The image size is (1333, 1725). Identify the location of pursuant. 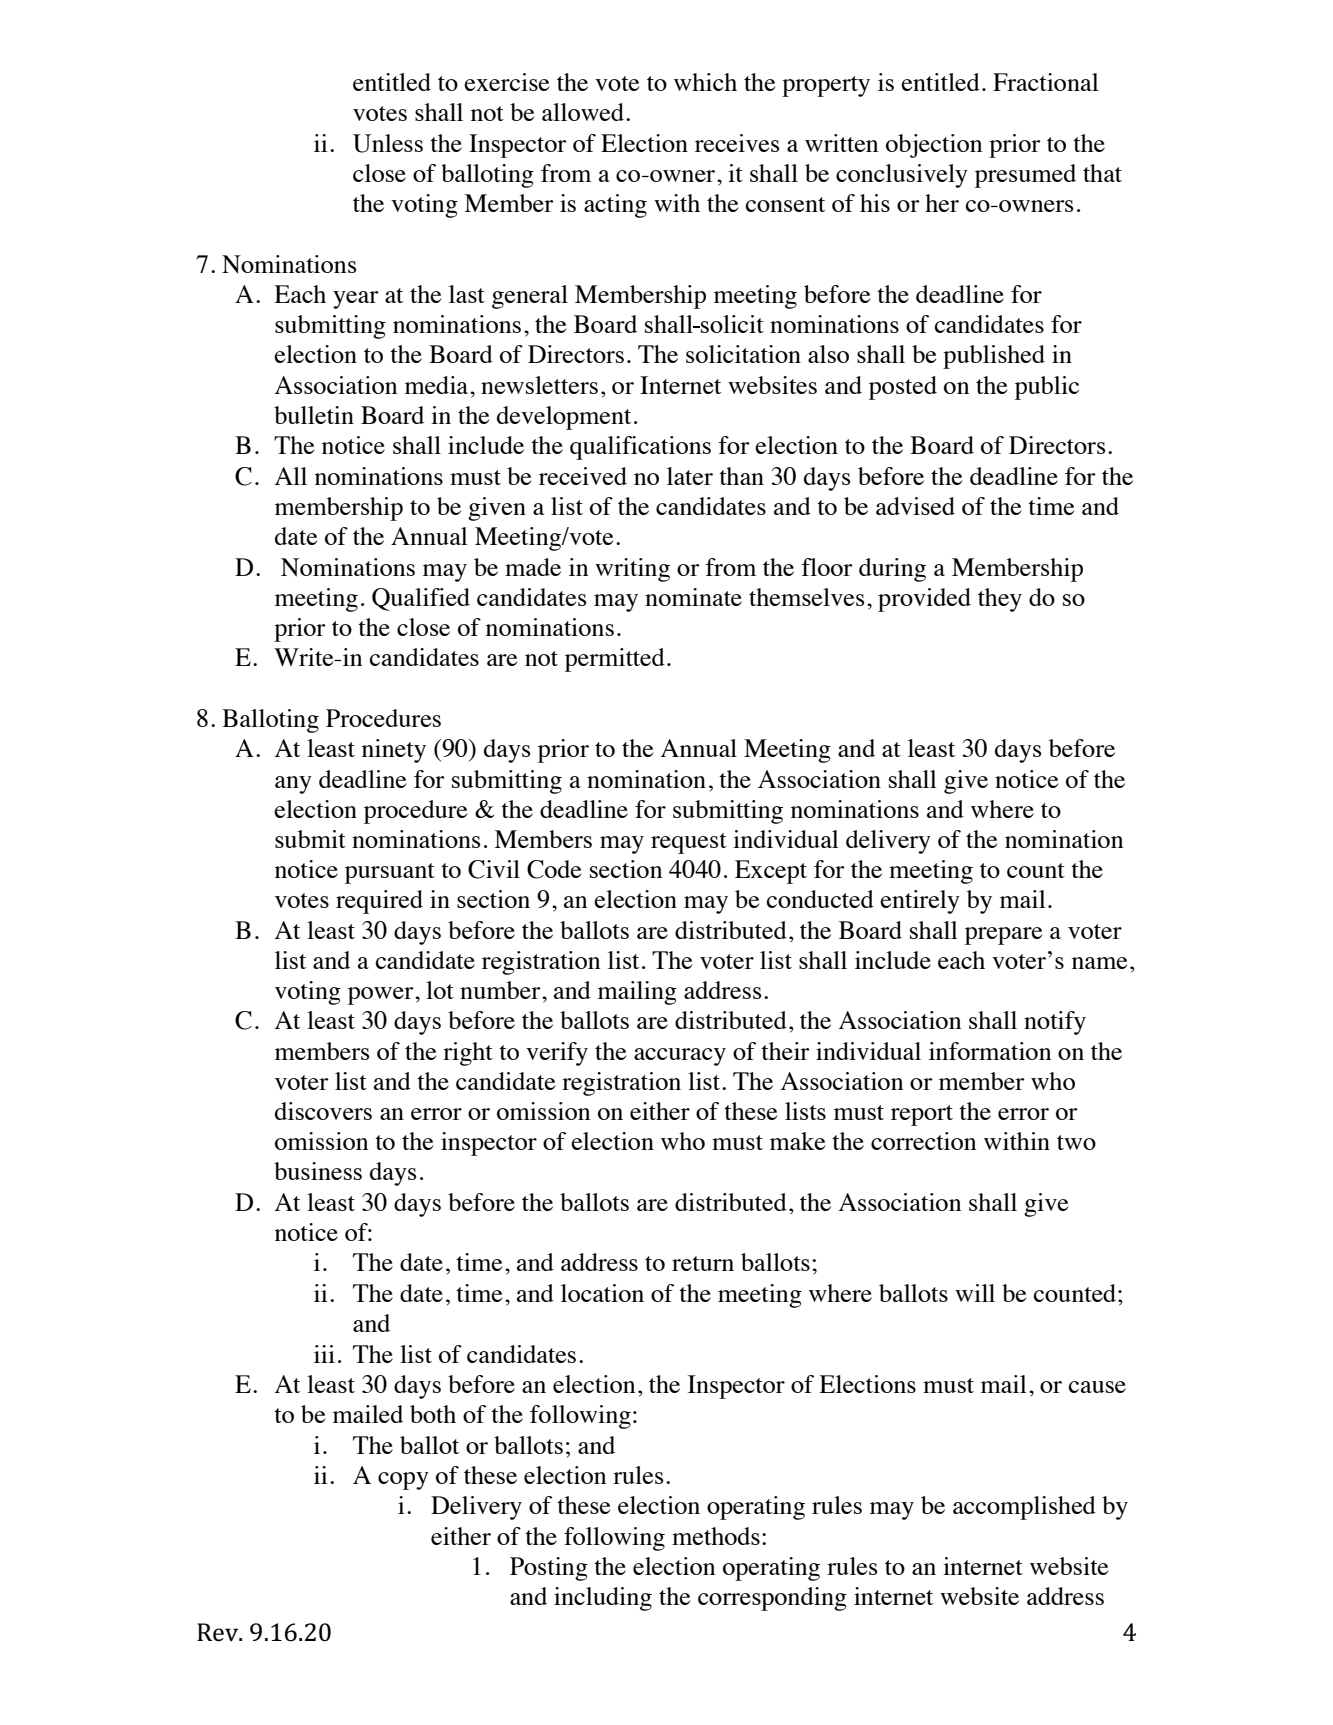
(390, 873).
